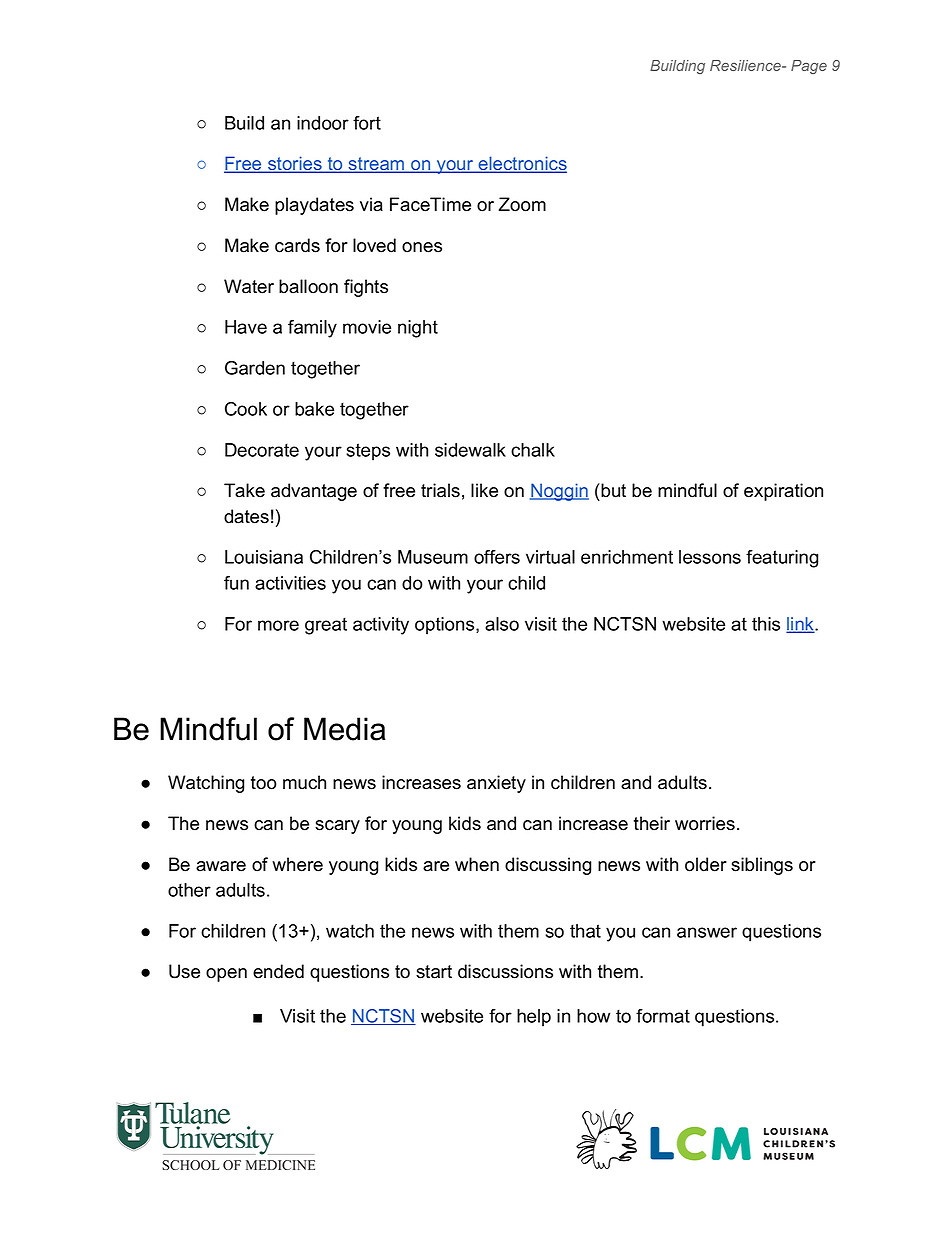  What do you see at coordinates (522, 204) in the screenshot?
I see `Zoom` at bounding box center [522, 204].
